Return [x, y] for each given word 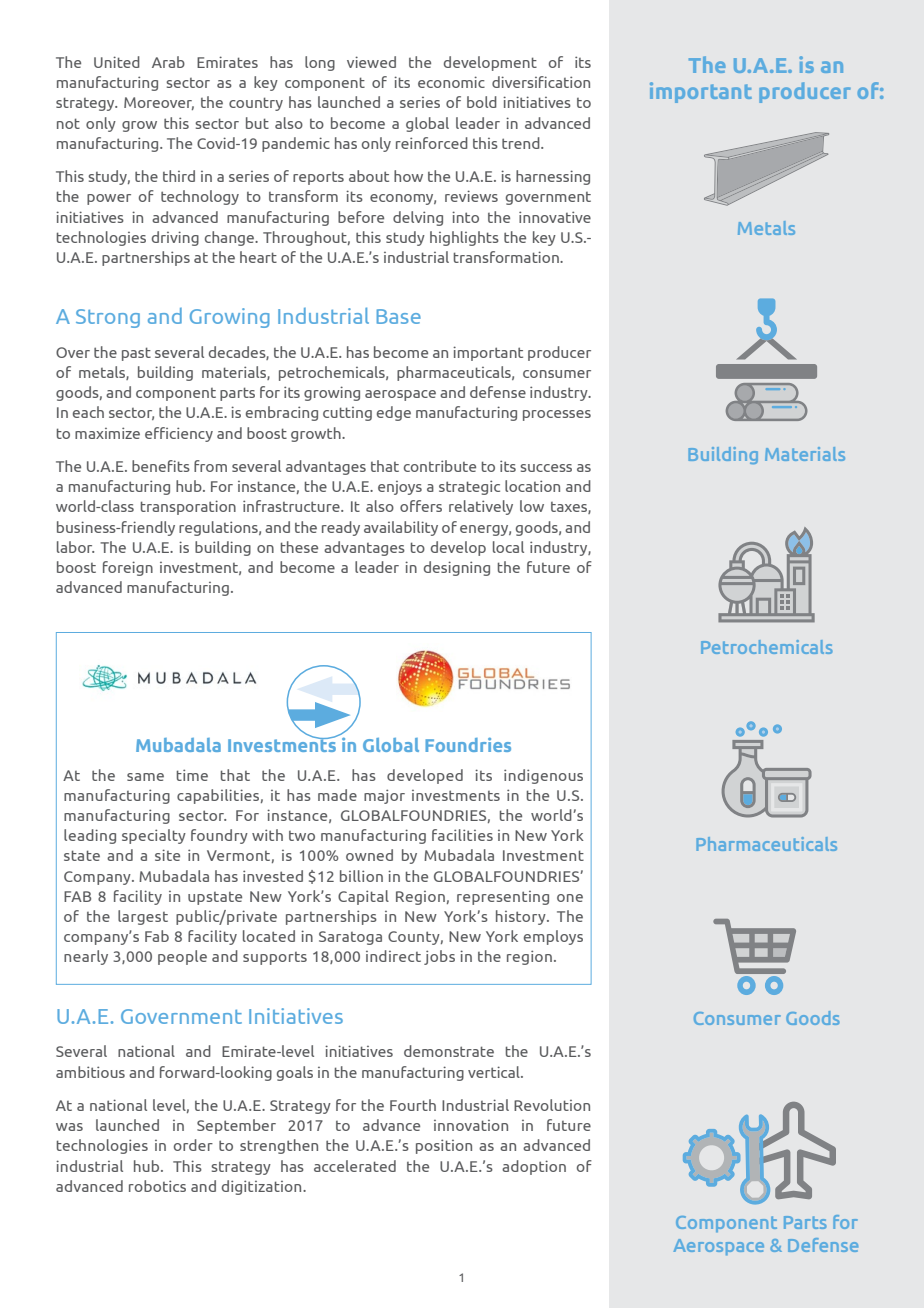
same [145, 777]
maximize [107, 433]
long [320, 63]
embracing [282, 413]
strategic [469, 487]
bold [482, 102]
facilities [462, 835]
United [117, 62]
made [337, 795]
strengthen [279, 1146]
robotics [157, 1186]
